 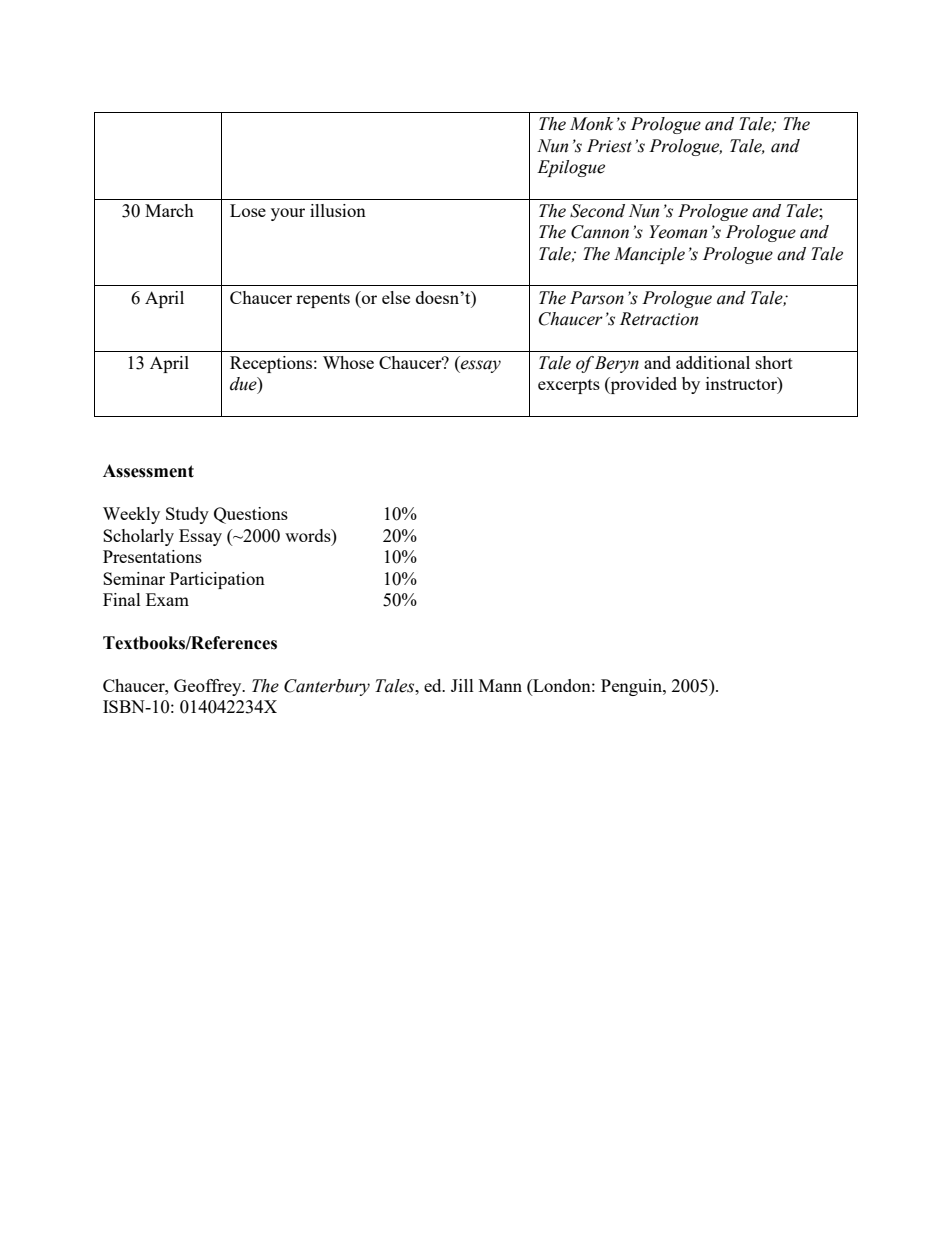 What do you see at coordinates (338, 210) in the screenshot?
I see `illusion` at bounding box center [338, 210].
